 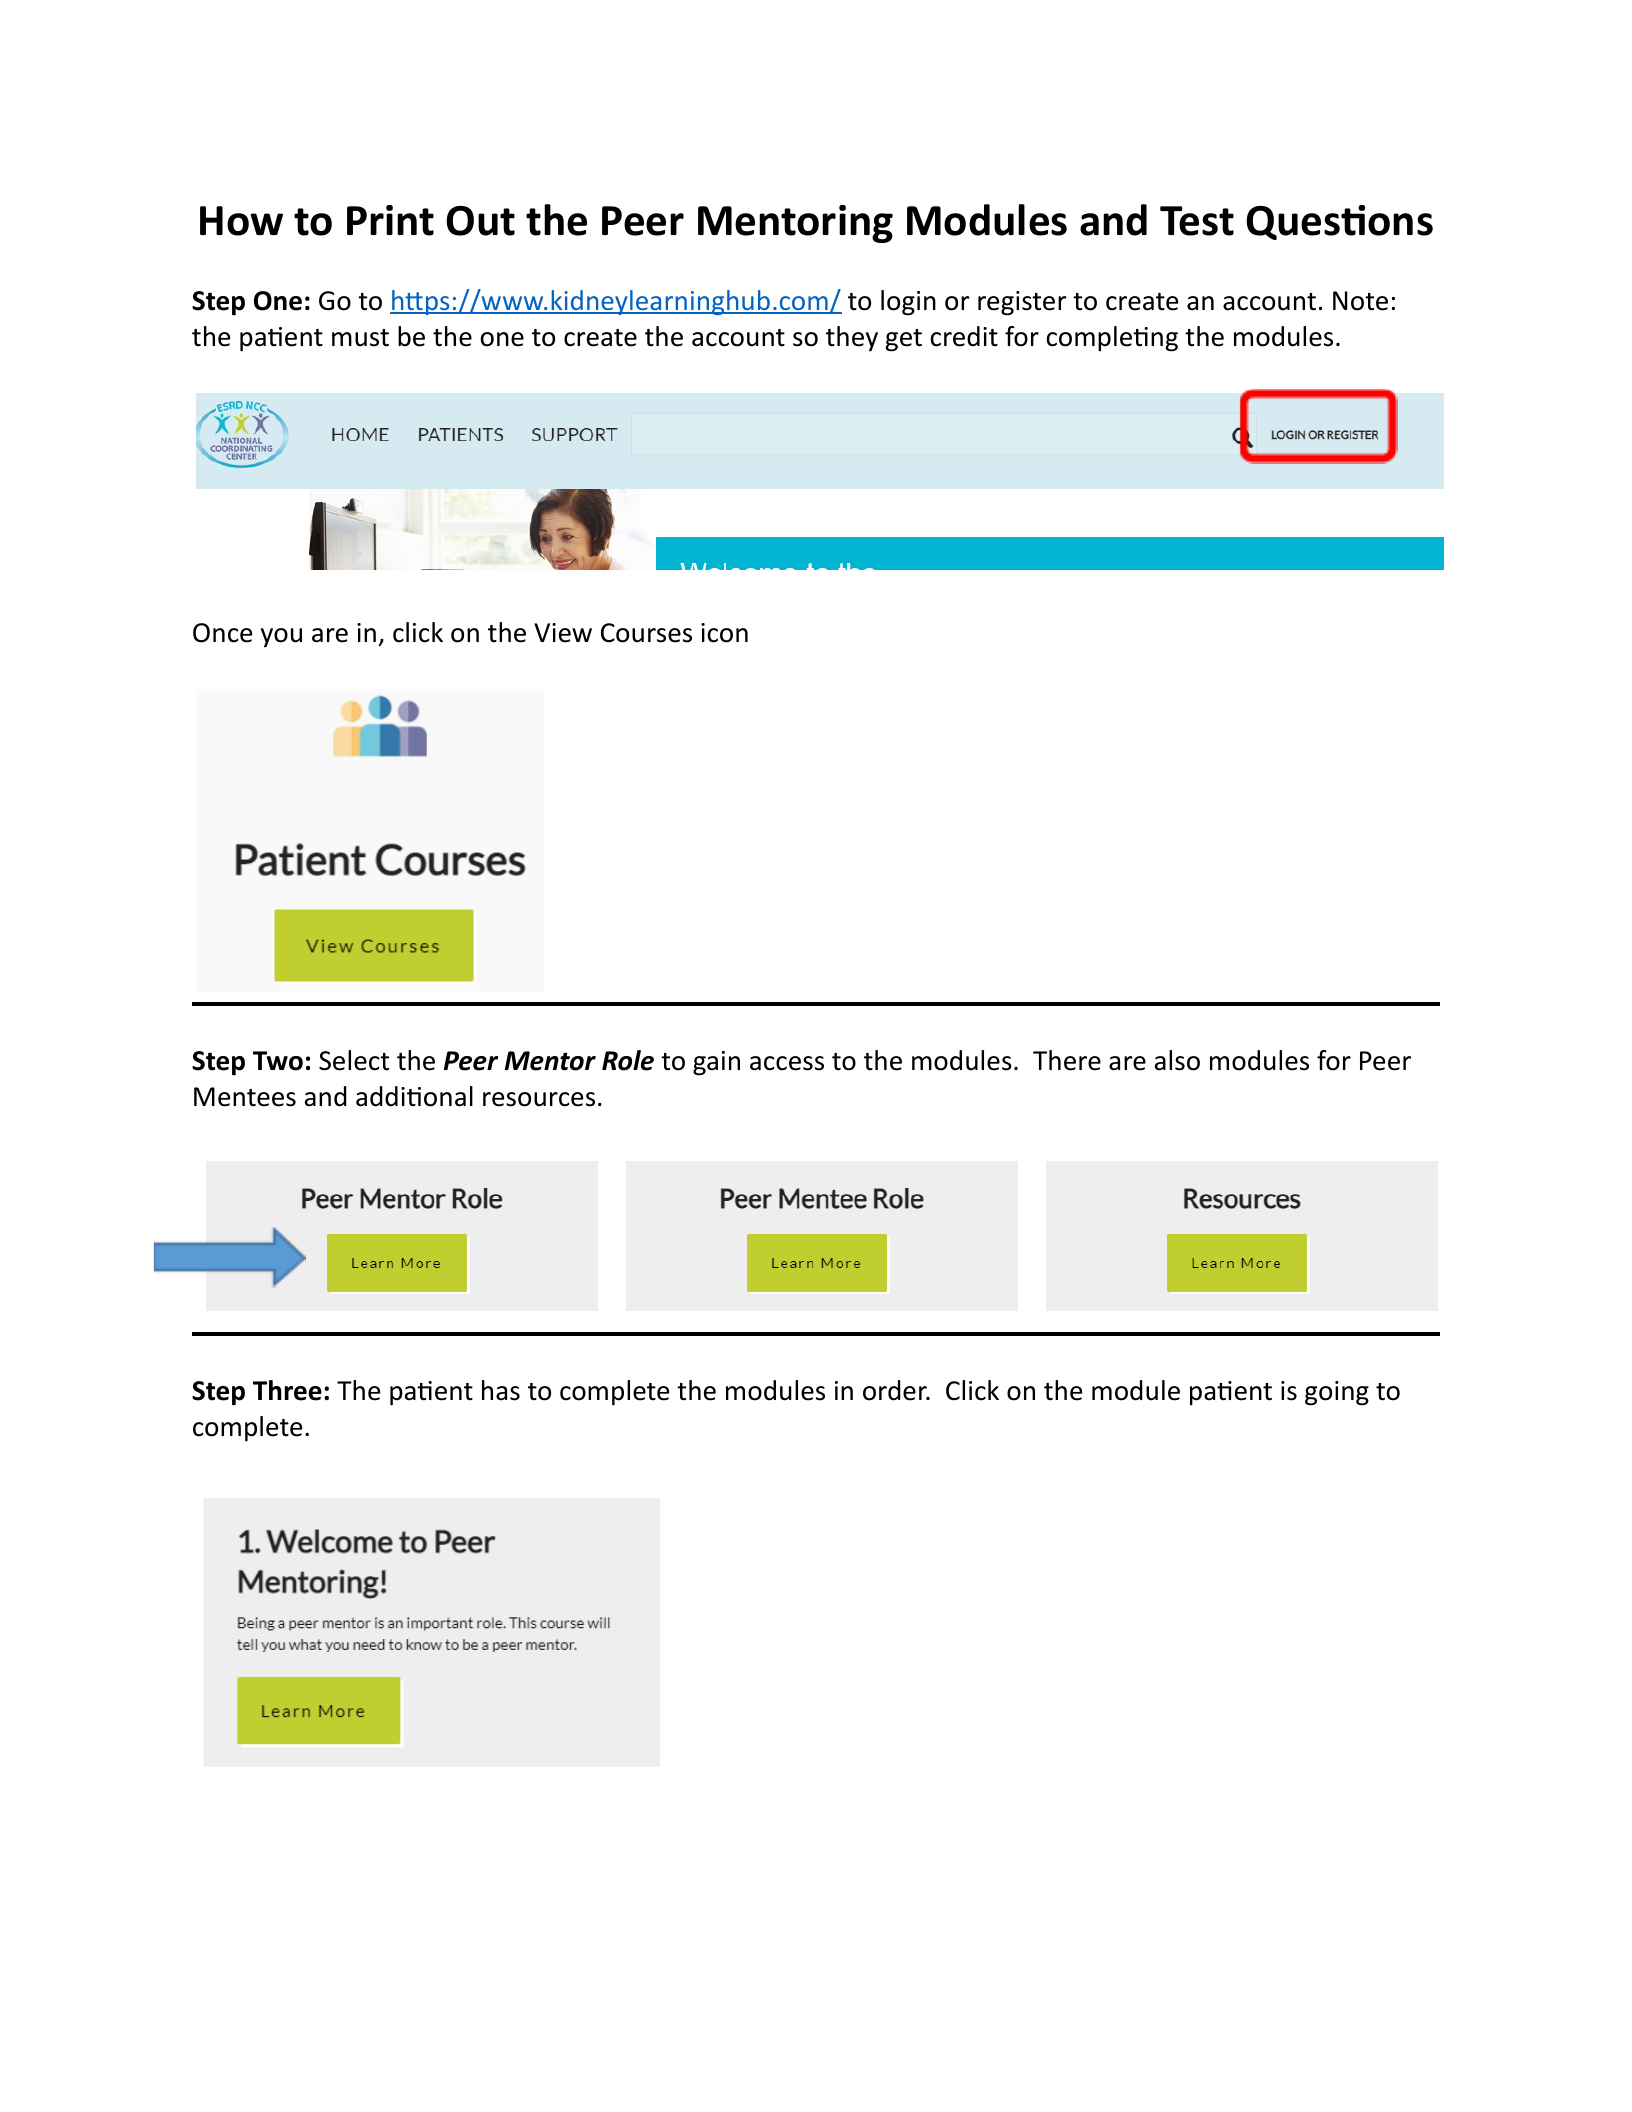 I want to click on Print, so click(x=390, y=220).
